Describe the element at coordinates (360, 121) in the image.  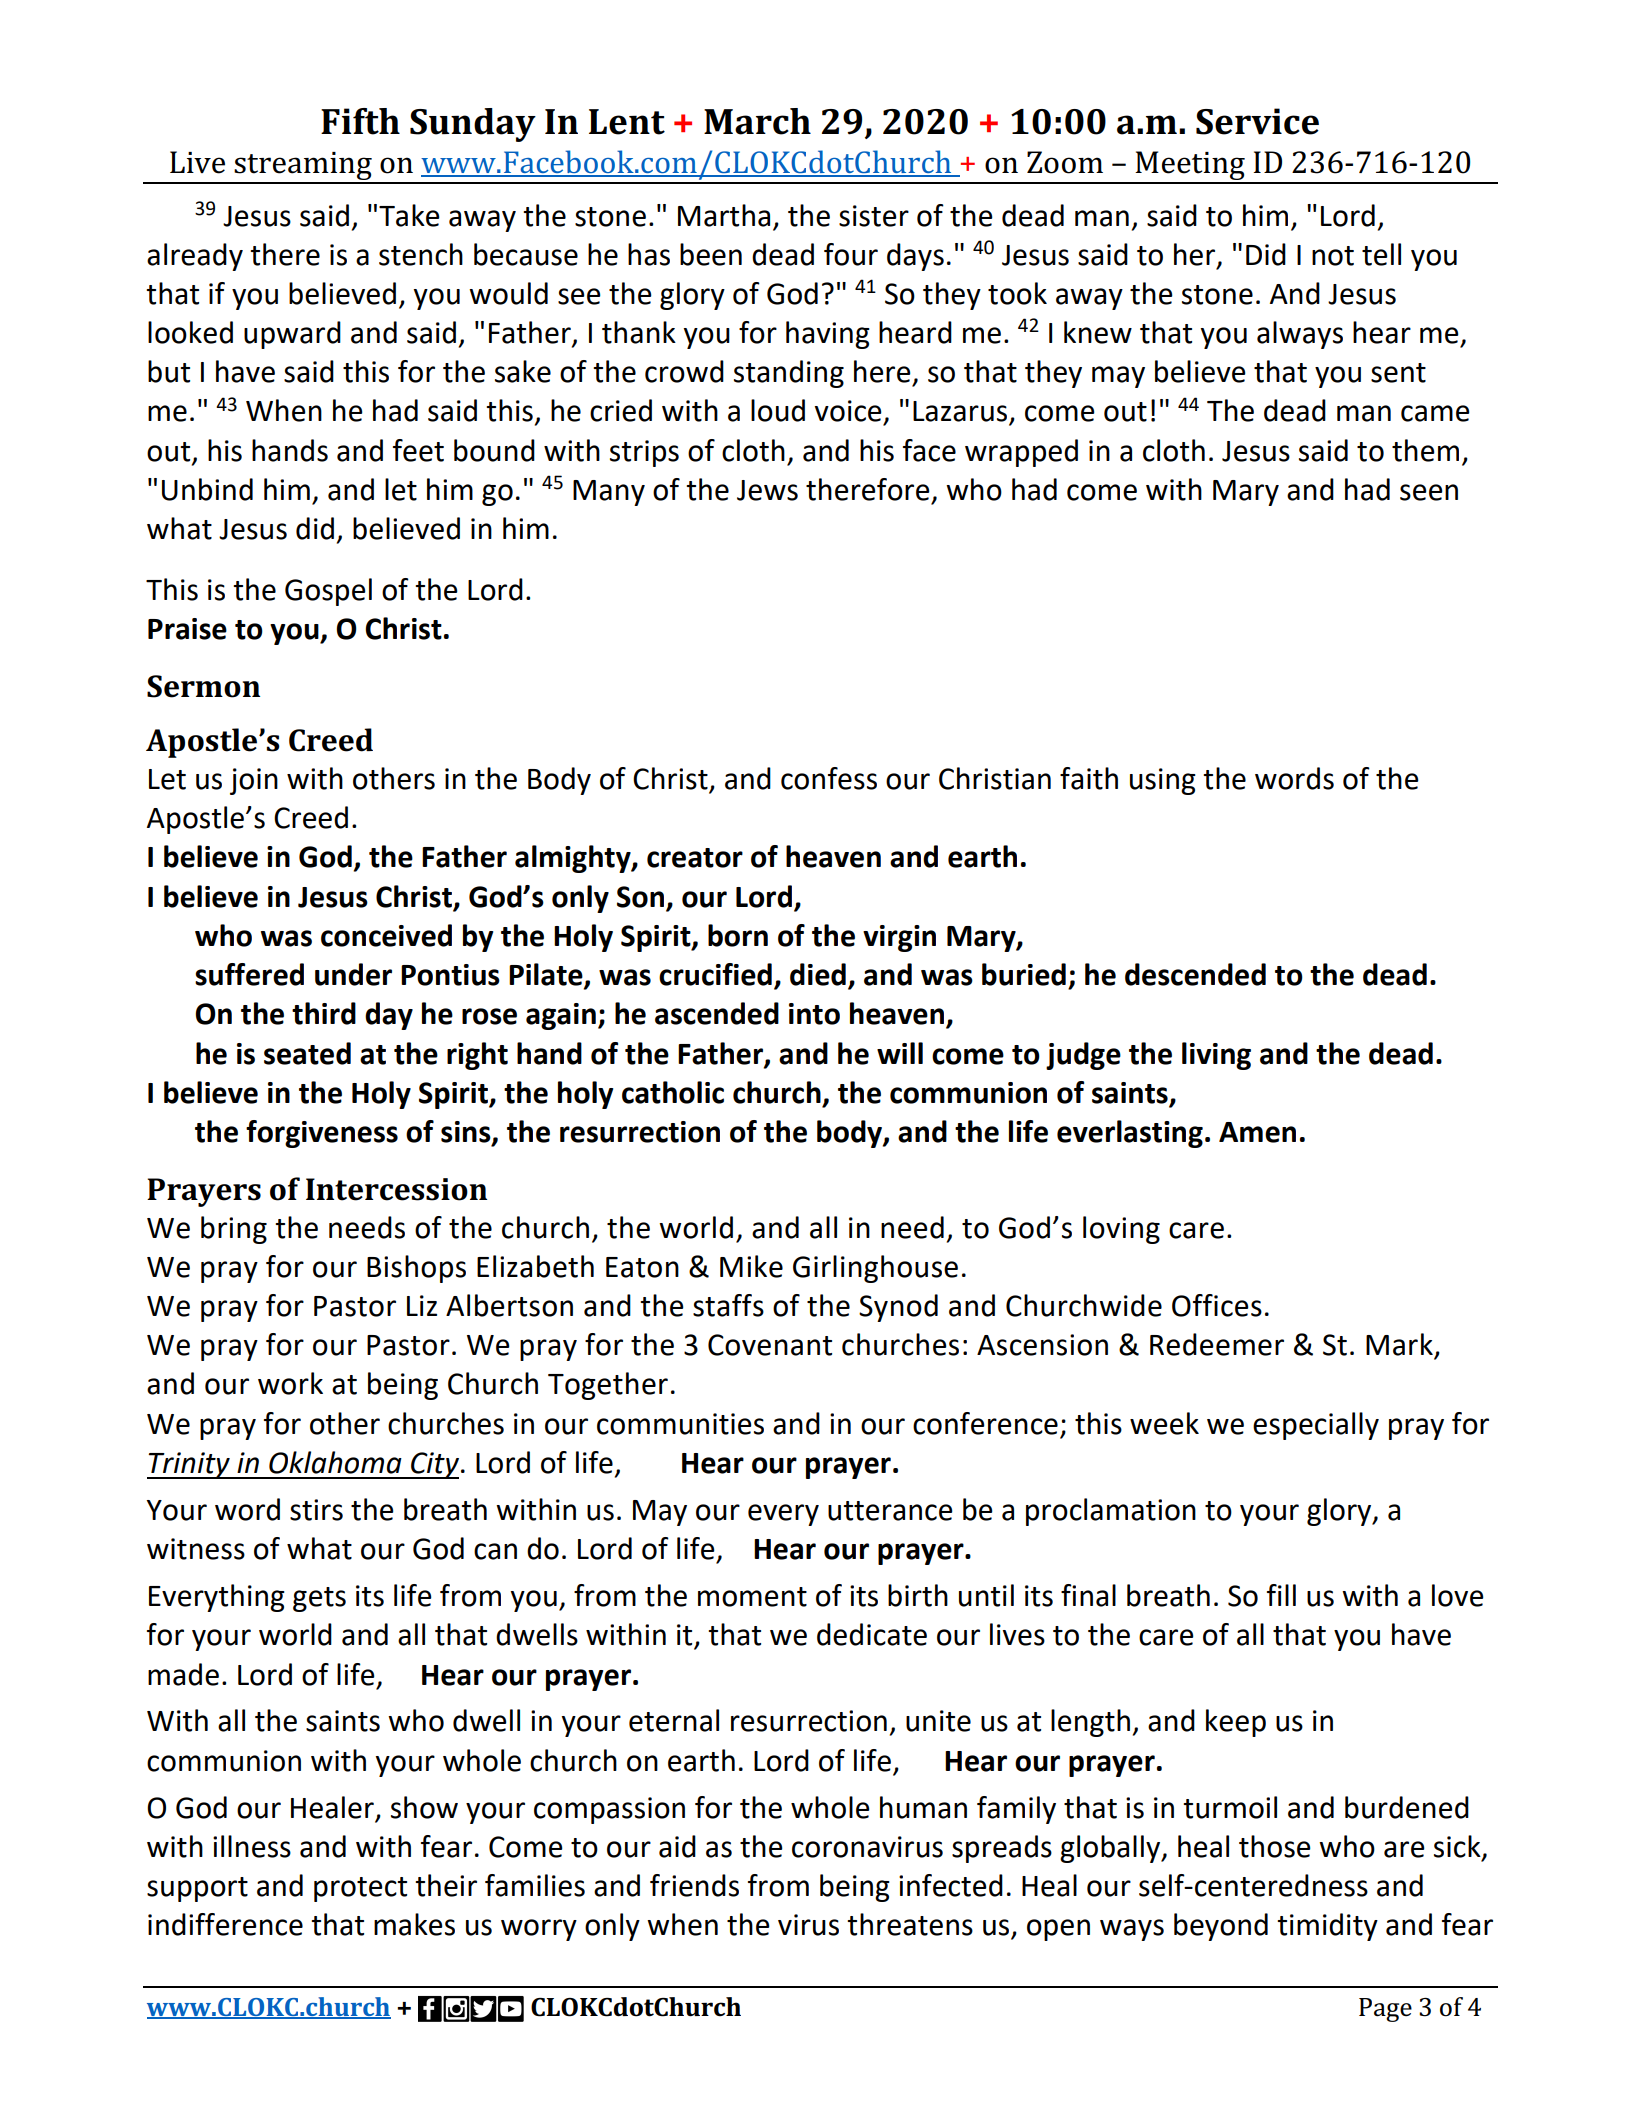
I see `Fifth` at that location.
